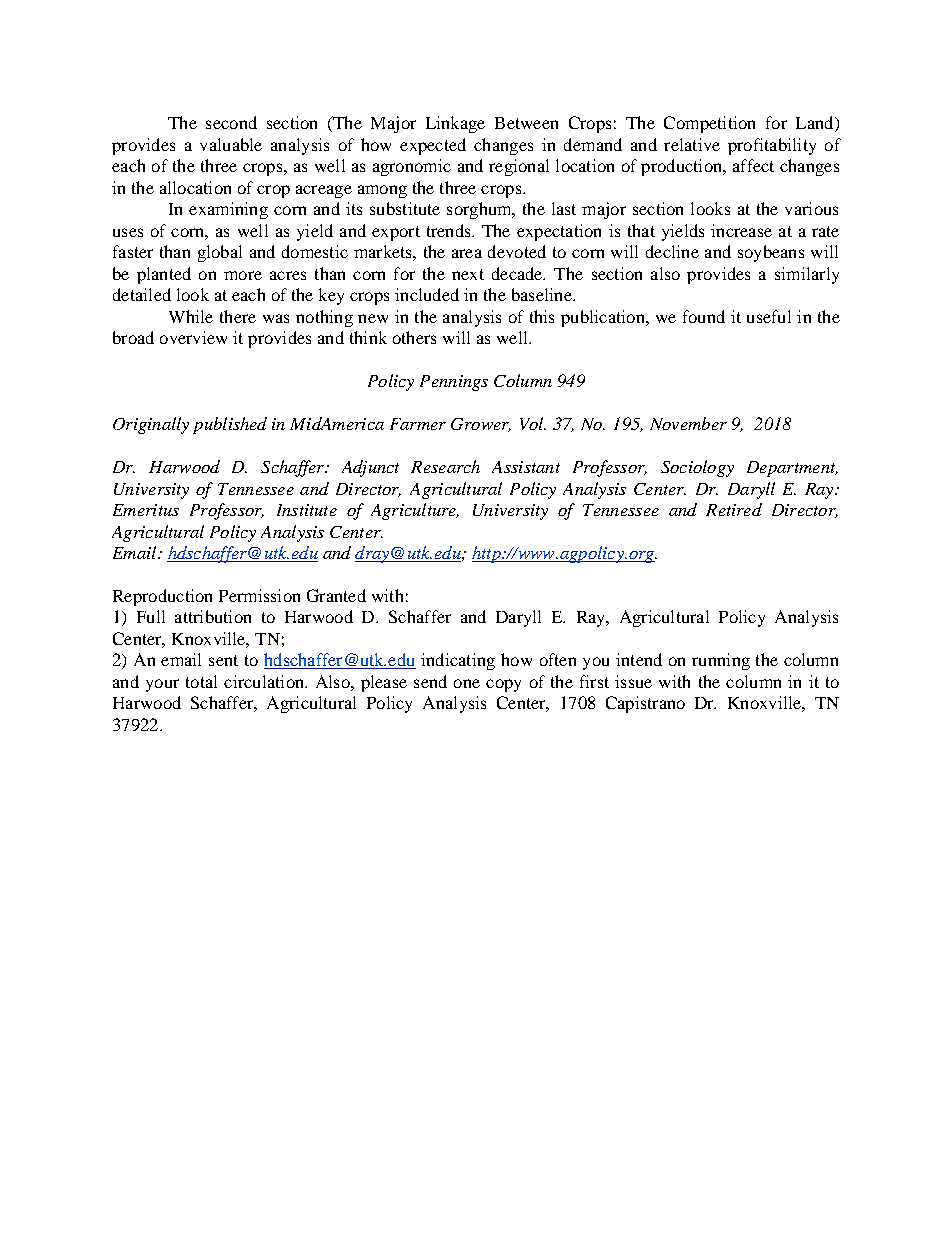  What do you see at coordinates (146, 510) in the screenshot?
I see `Emeritus` at bounding box center [146, 510].
